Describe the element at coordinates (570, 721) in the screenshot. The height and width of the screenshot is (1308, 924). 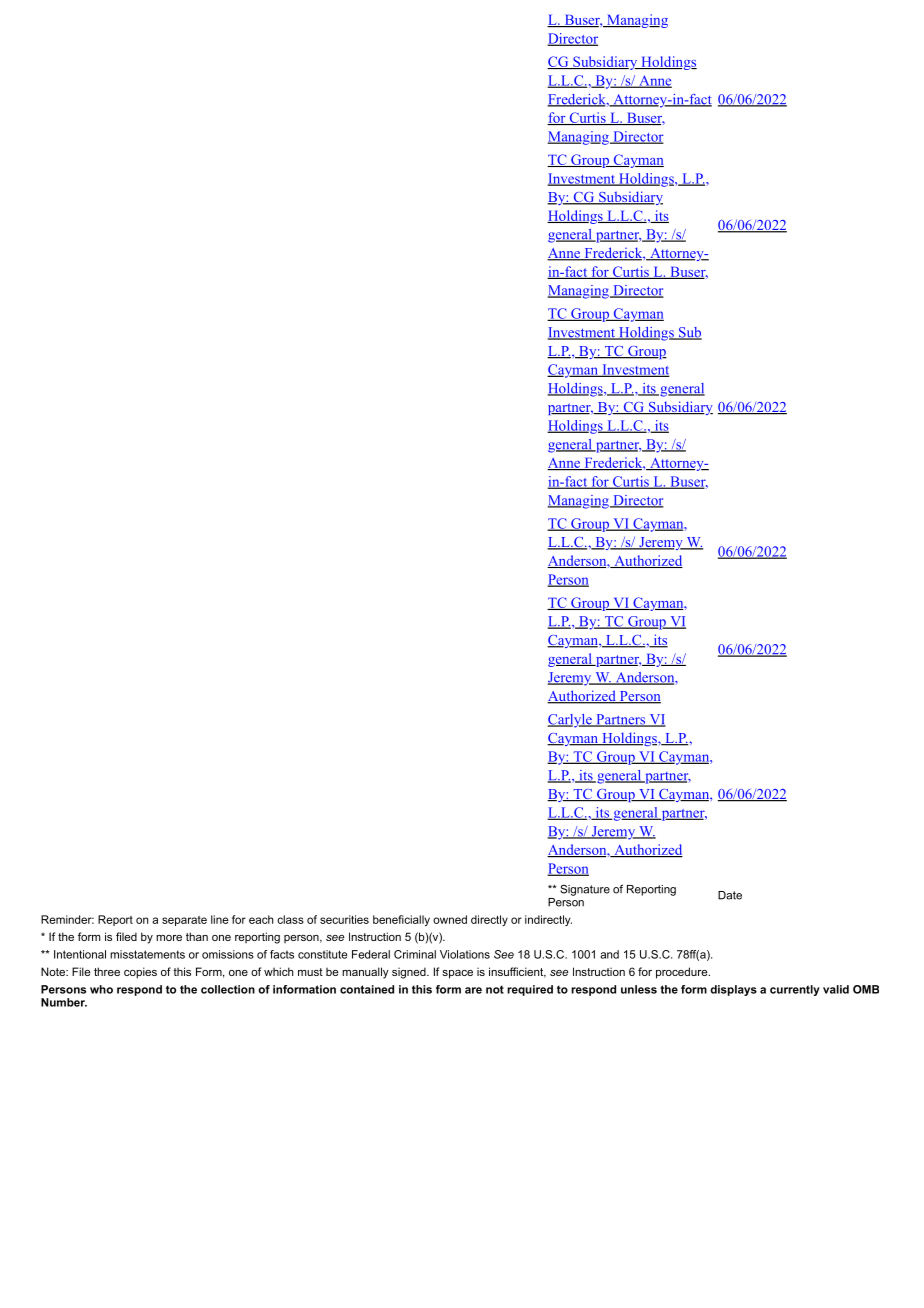
I see `Carlyle` at that location.
